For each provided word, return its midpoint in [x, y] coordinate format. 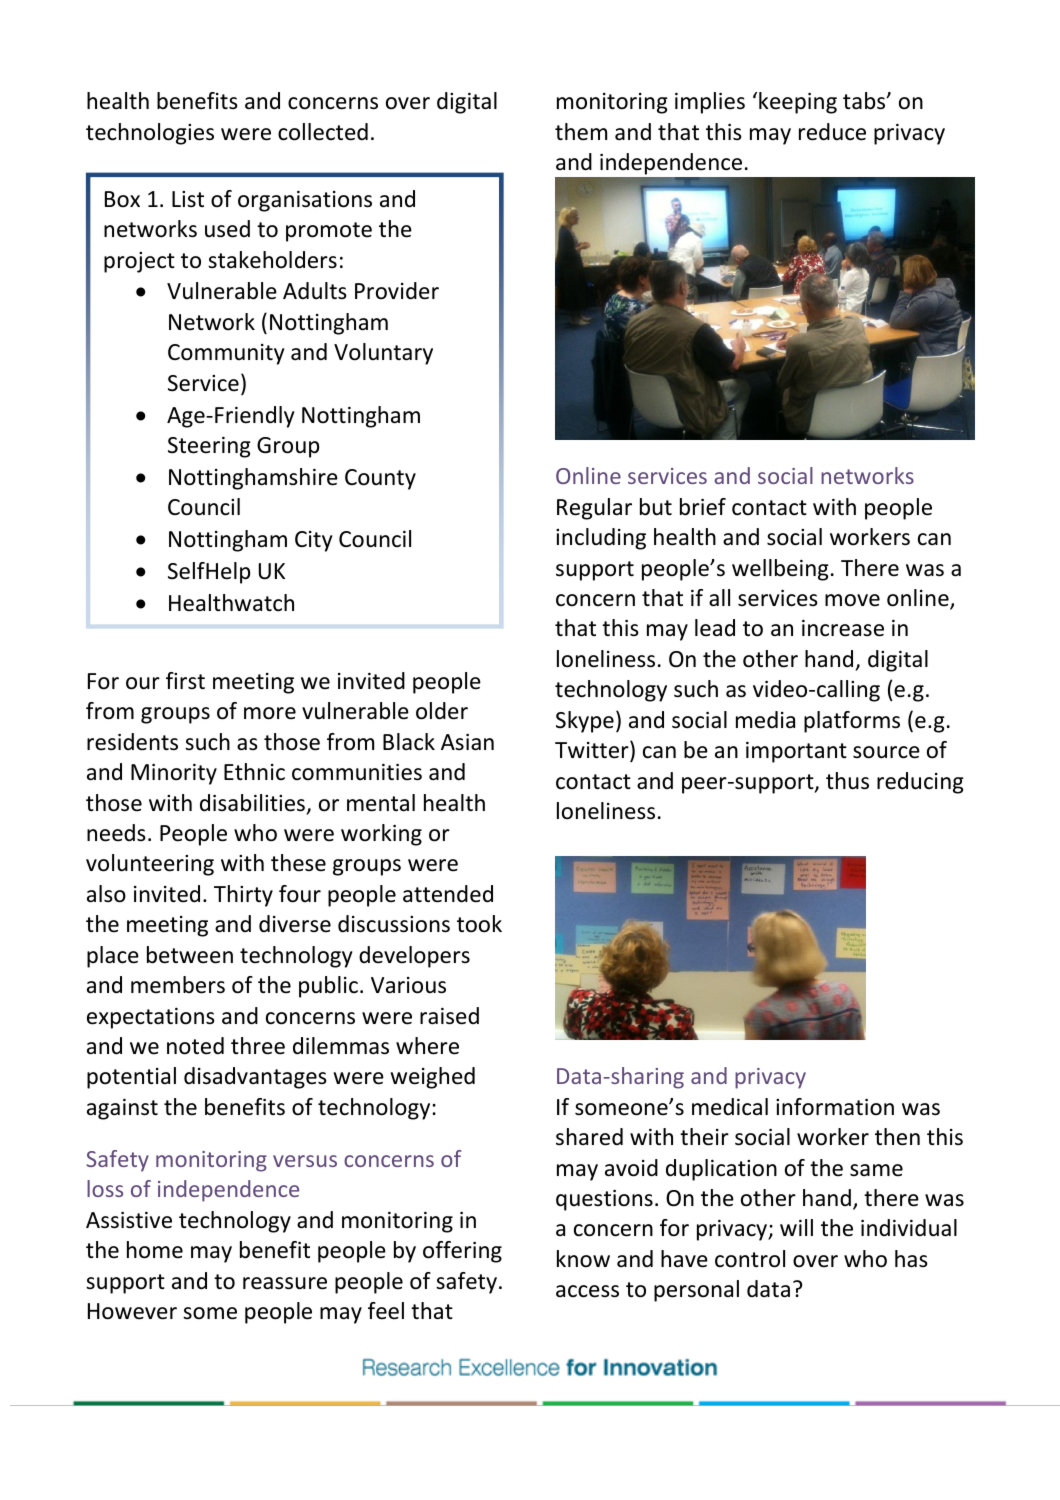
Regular [594, 509]
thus [847, 781]
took [479, 924]
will [796, 1227]
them [581, 132]
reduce [832, 132]
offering [462, 1252]
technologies [150, 134]
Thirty [243, 896]
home [155, 1250]
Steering [209, 447]
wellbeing [780, 570]
